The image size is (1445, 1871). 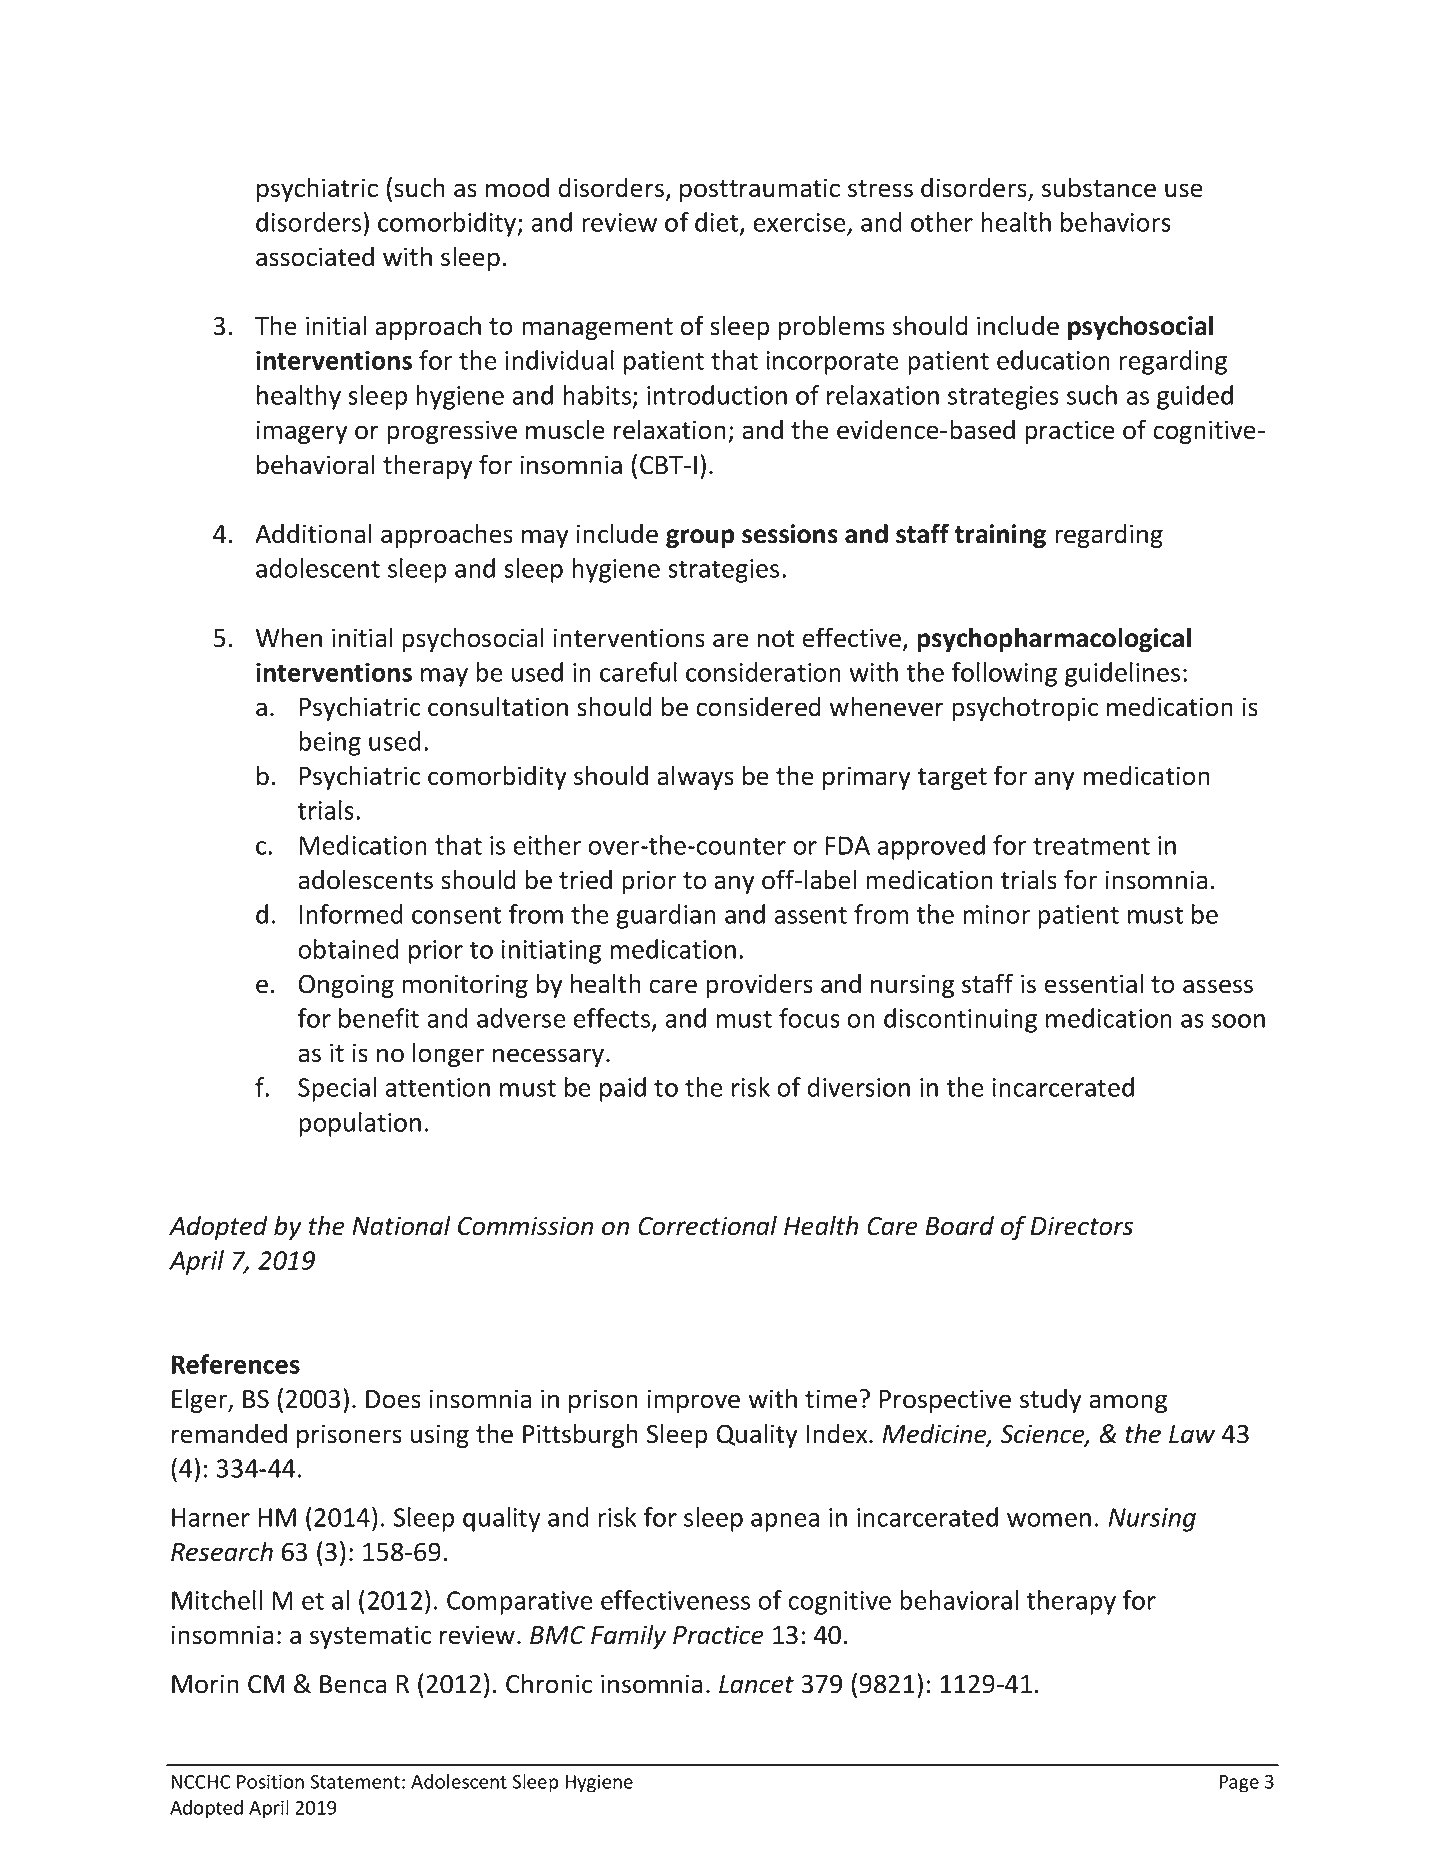 I want to click on Ongoing, so click(x=346, y=986).
